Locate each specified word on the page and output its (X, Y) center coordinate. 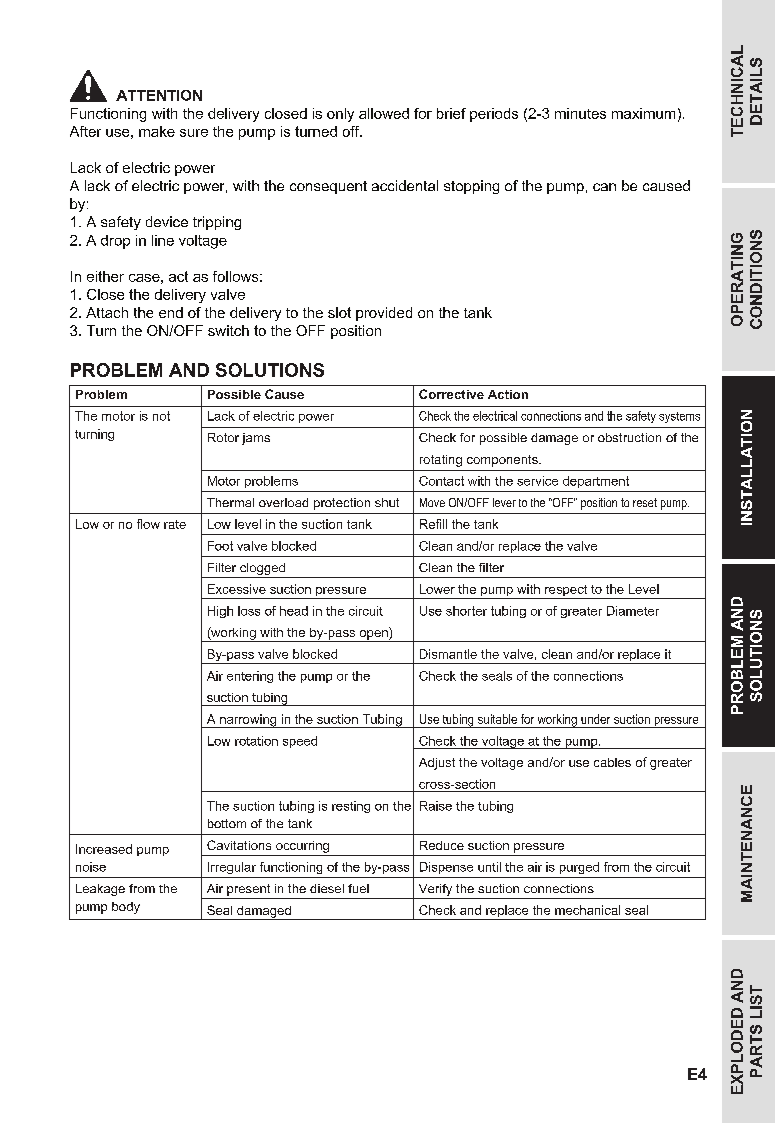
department (596, 482)
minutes (580, 113)
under (595, 719)
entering (250, 677)
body (126, 908)
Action (508, 394)
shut (387, 502)
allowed (384, 113)
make (157, 131)
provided (384, 314)
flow (148, 524)
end (171, 312)
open (373, 636)
